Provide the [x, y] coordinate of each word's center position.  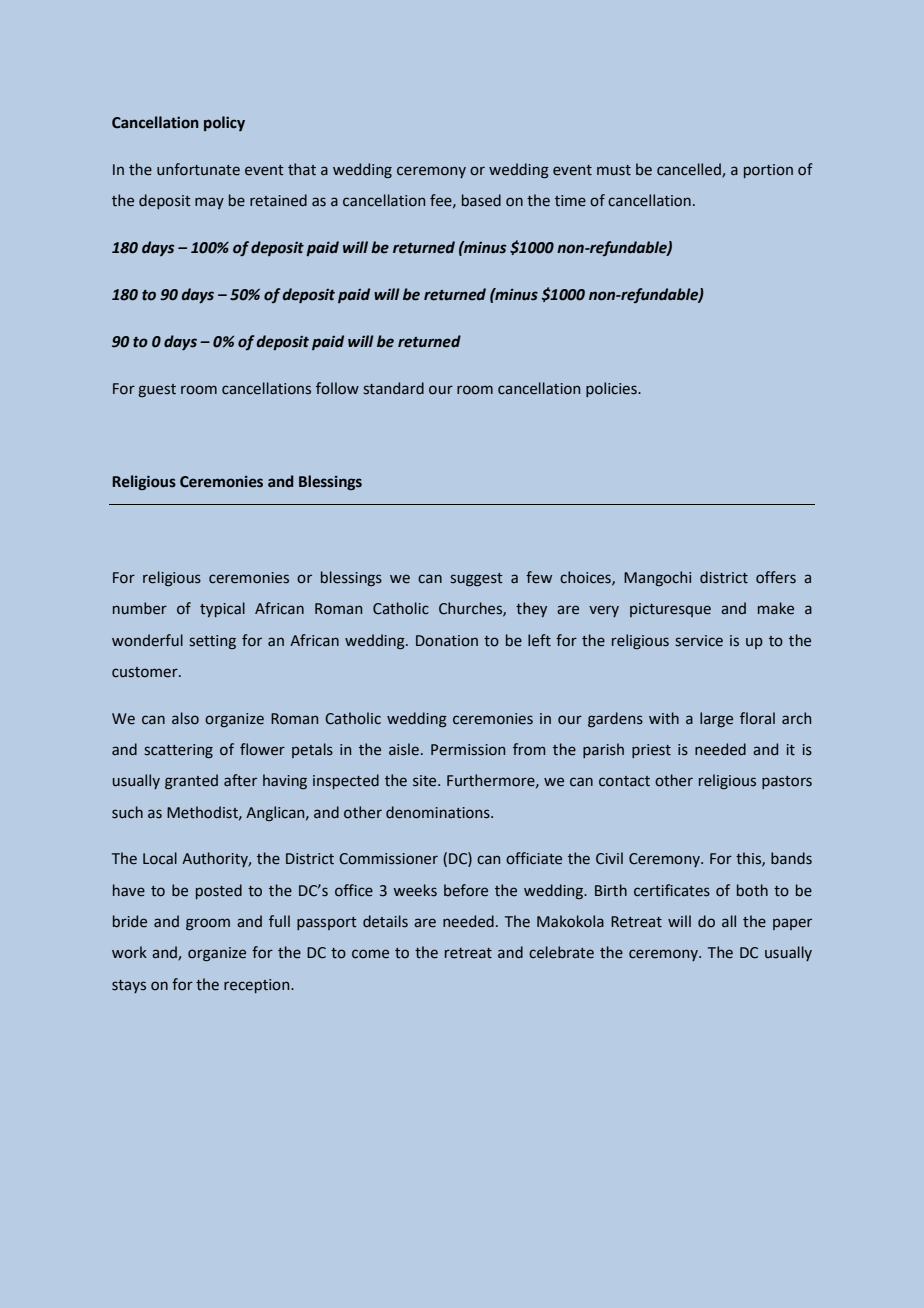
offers [776, 577]
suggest [476, 579]
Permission [468, 750]
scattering [178, 751]
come [370, 954]
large [716, 719]
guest [157, 390]
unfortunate [198, 169]
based [481, 200]
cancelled [690, 170]
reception [258, 986]
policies [612, 389]
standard [393, 388]
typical [222, 609]
